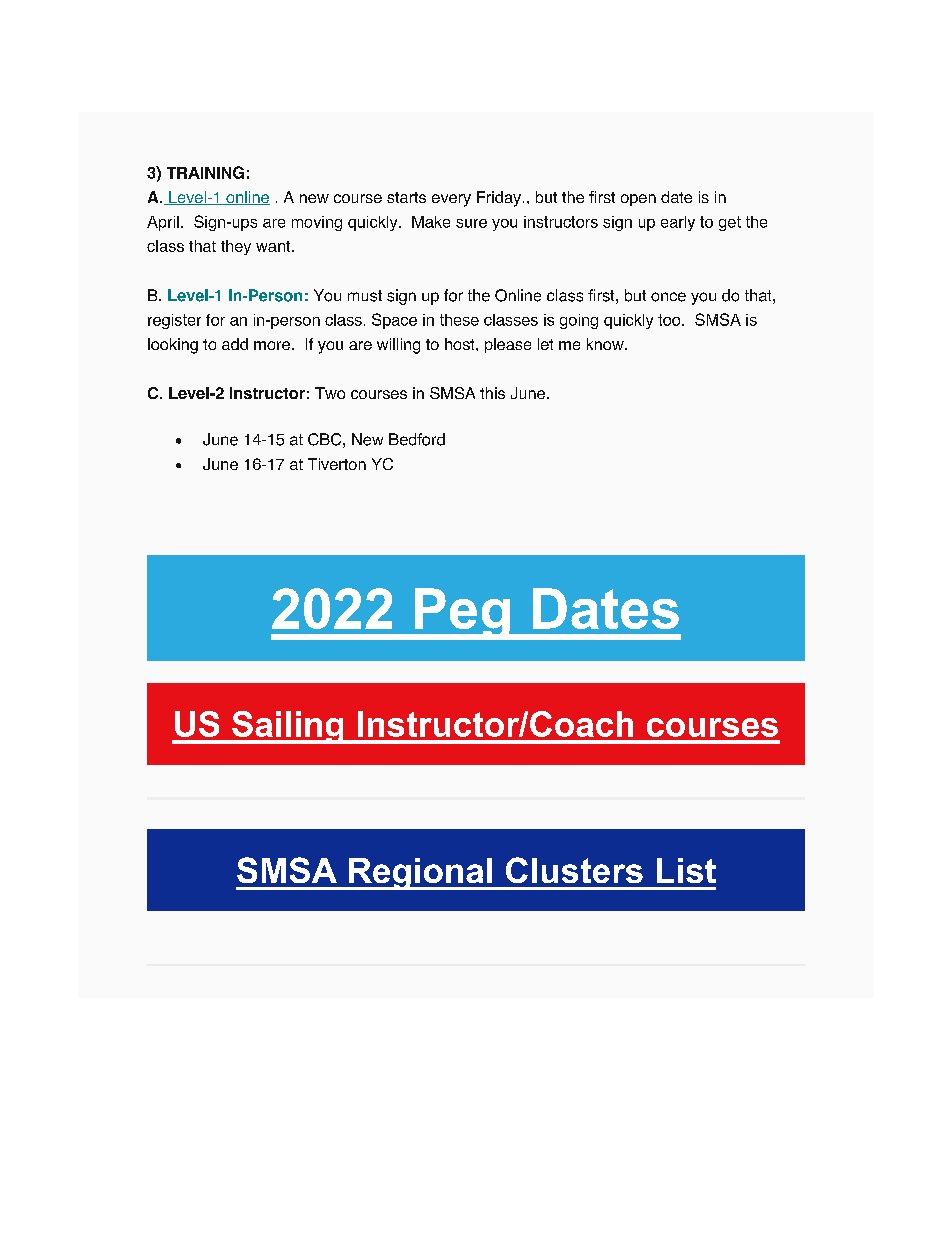 This document has height=1233, width=952. What do you see at coordinates (421, 874) in the document?
I see `Regional` at bounding box center [421, 874].
